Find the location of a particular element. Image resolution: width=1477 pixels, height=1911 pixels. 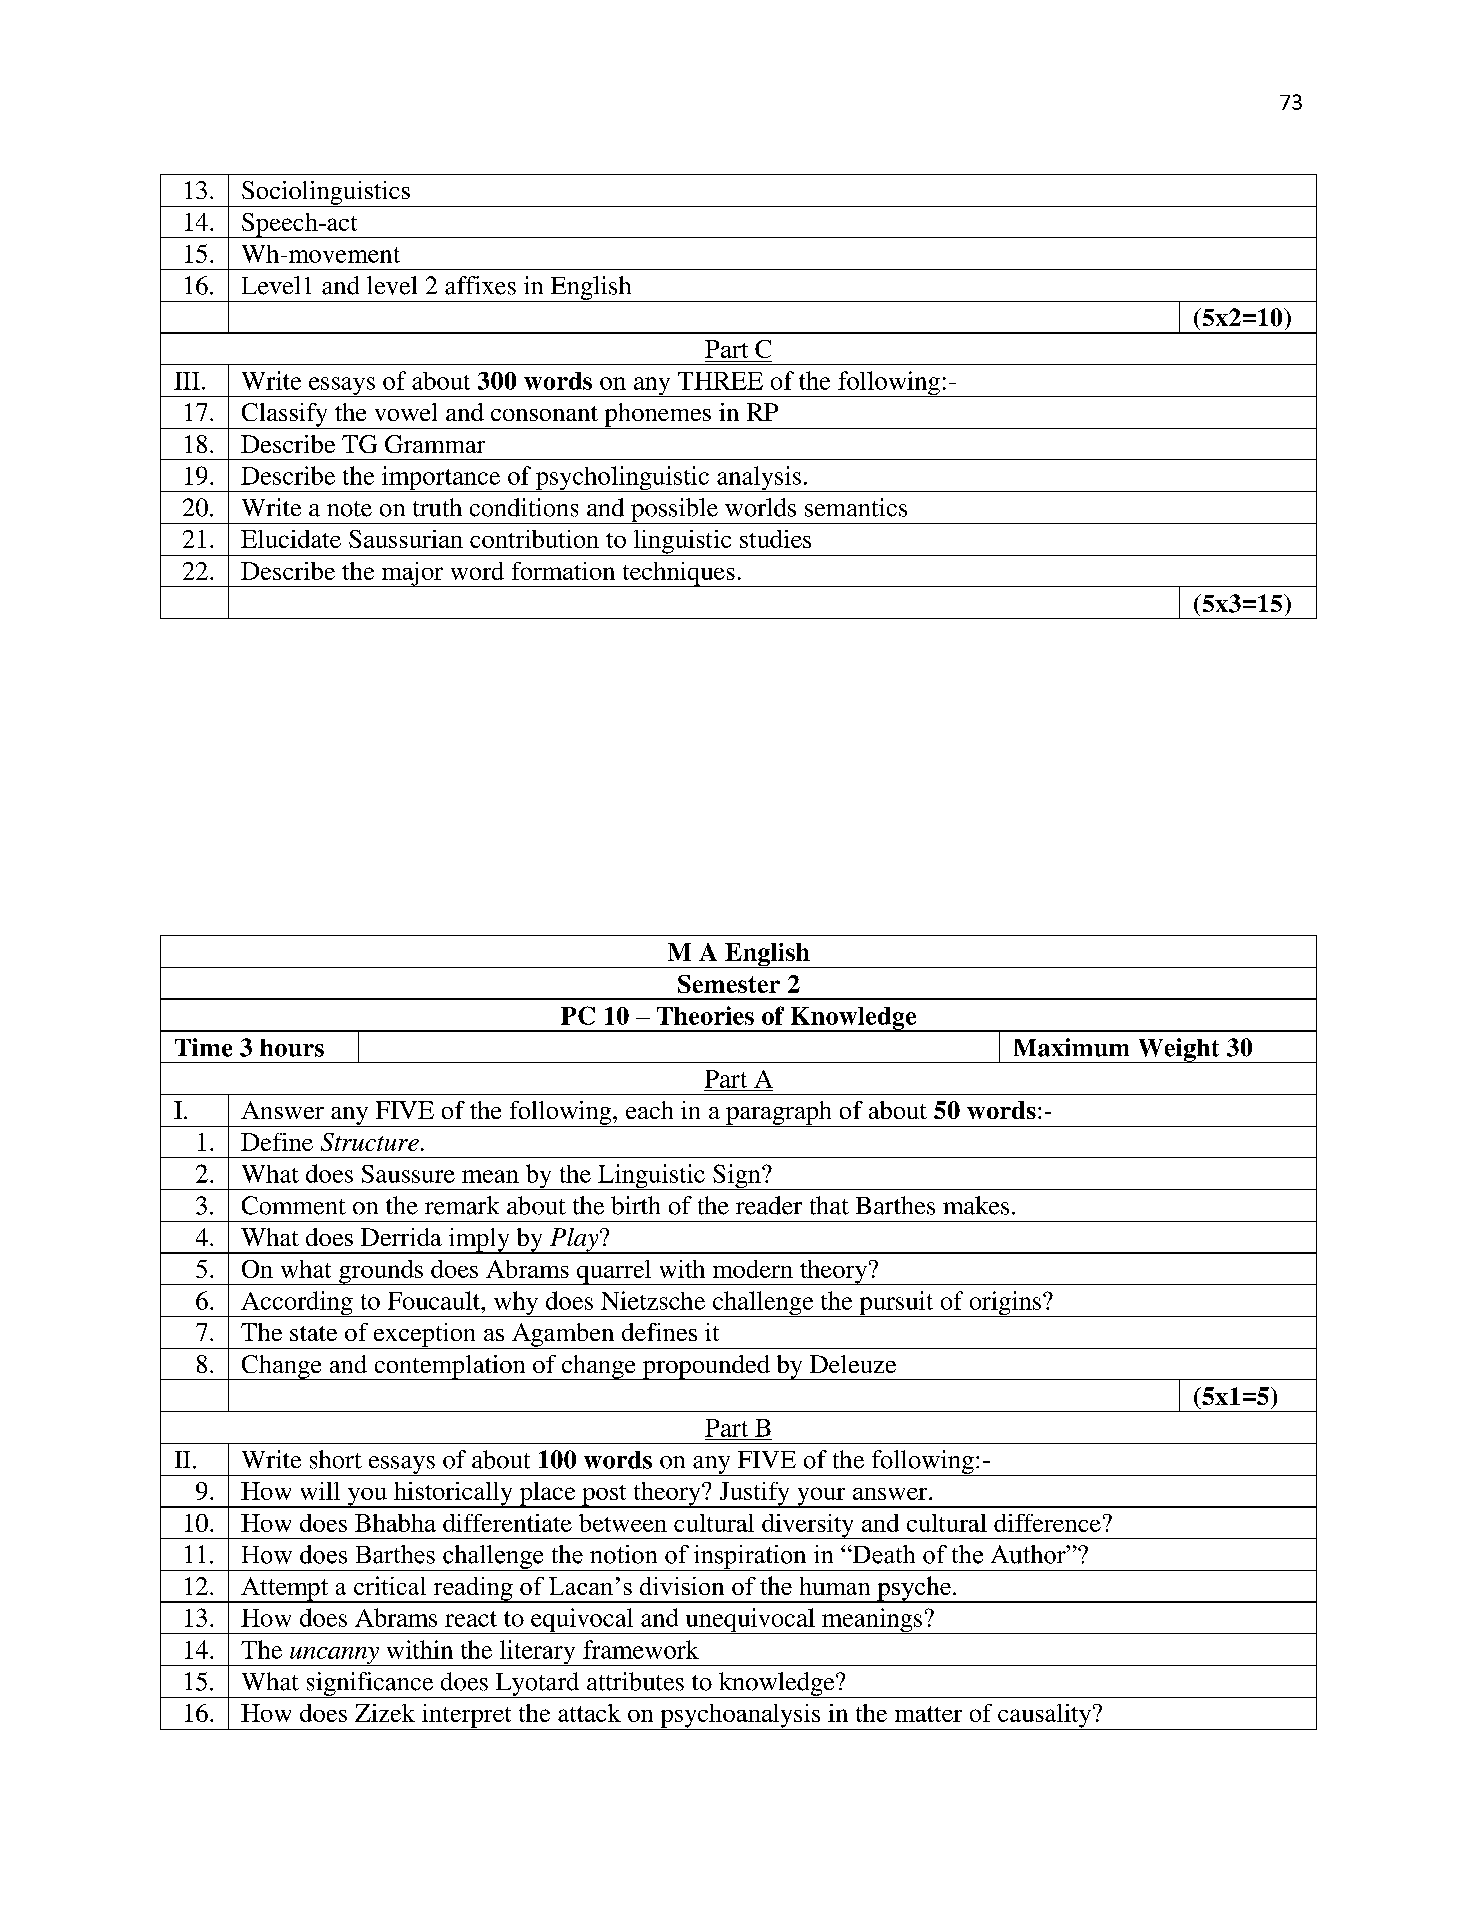

uncanny is located at coordinates (334, 1656).
